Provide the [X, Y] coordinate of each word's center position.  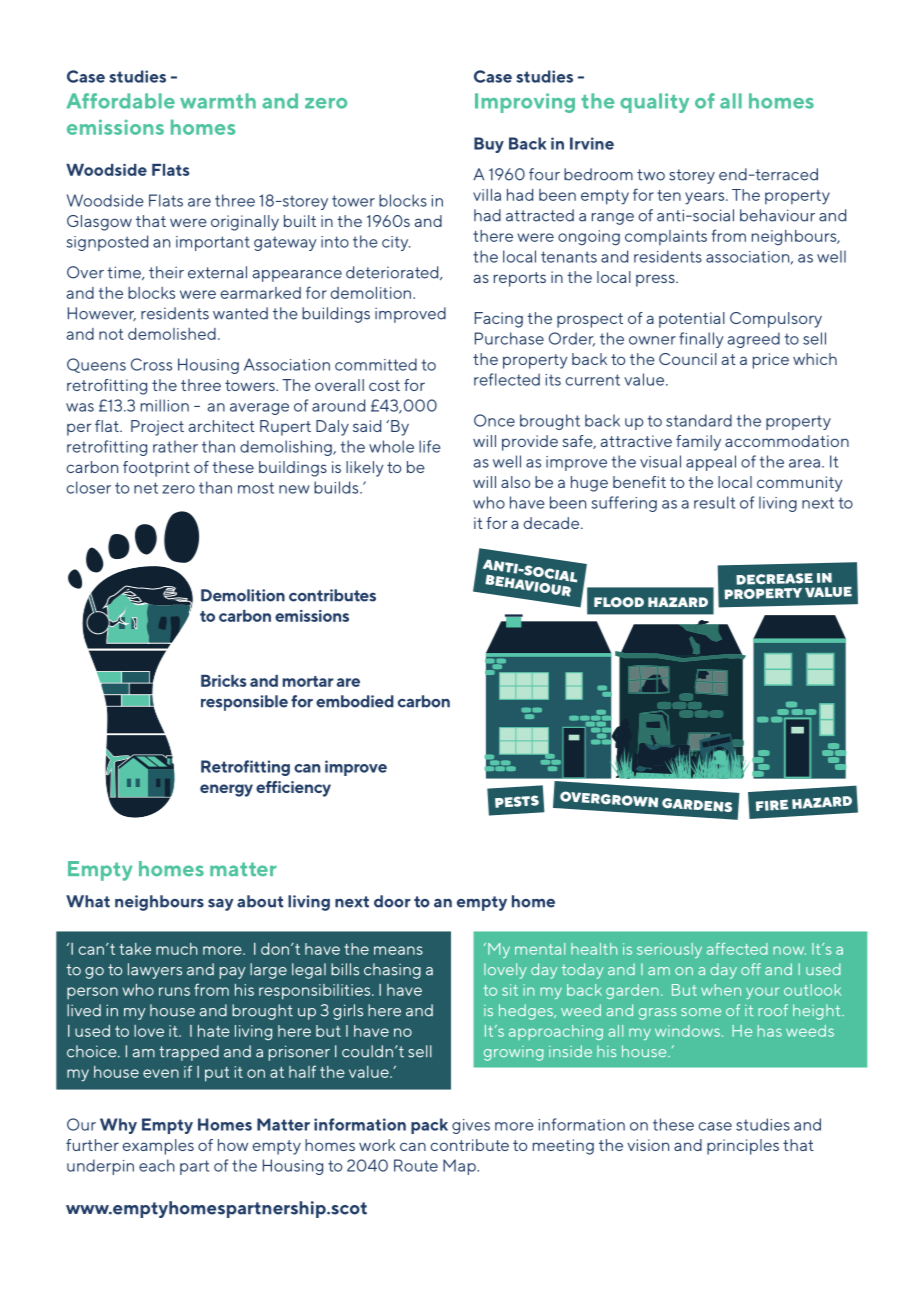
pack [429, 1126]
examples [158, 1147]
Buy [489, 145]
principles [743, 1147]
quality [654, 103]
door [392, 901]
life [430, 446]
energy [226, 790]
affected [737, 949]
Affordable [121, 101]
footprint [156, 469]
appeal [711, 463]
